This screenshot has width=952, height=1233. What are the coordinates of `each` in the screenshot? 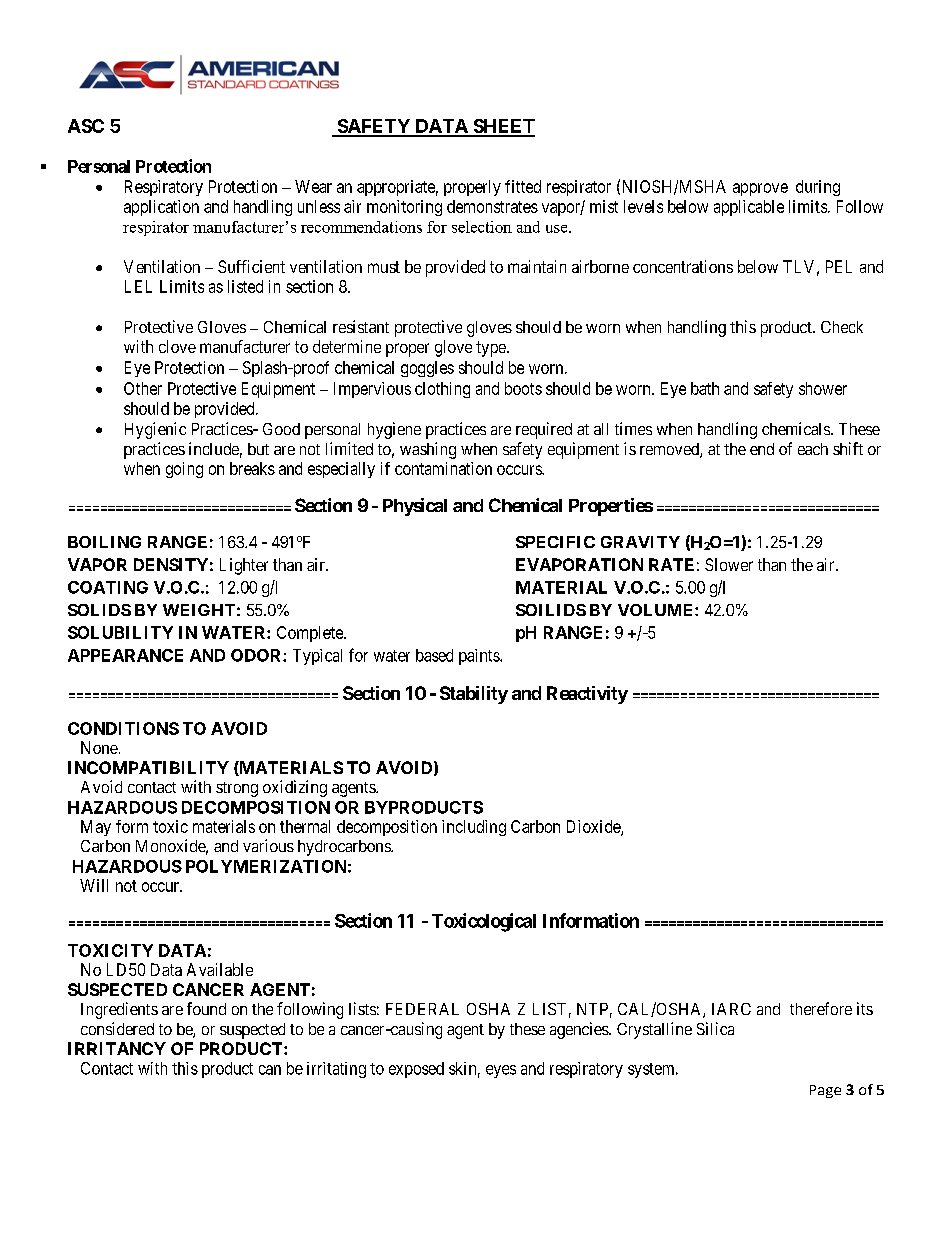 It's located at (813, 449).
